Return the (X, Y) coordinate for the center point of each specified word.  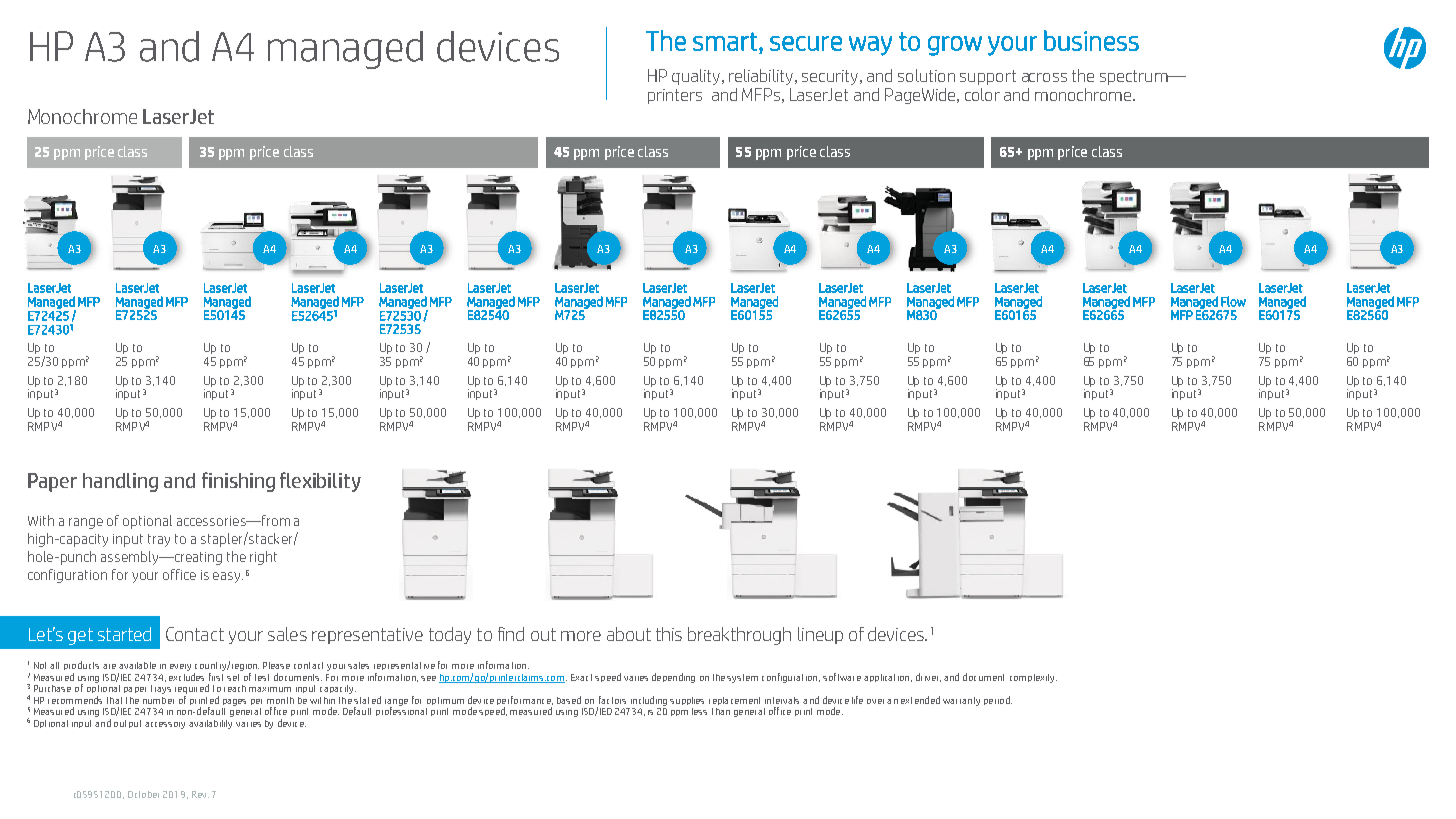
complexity (1033, 678)
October (143, 794)
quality (696, 77)
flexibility (320, 482)
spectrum (1135, 77)
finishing (238, 482)
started (124, 634)
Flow (1233, 301)
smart (725, 41)
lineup (820, 635)
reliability (762, 77)
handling (120, 482)
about (629, 634)
